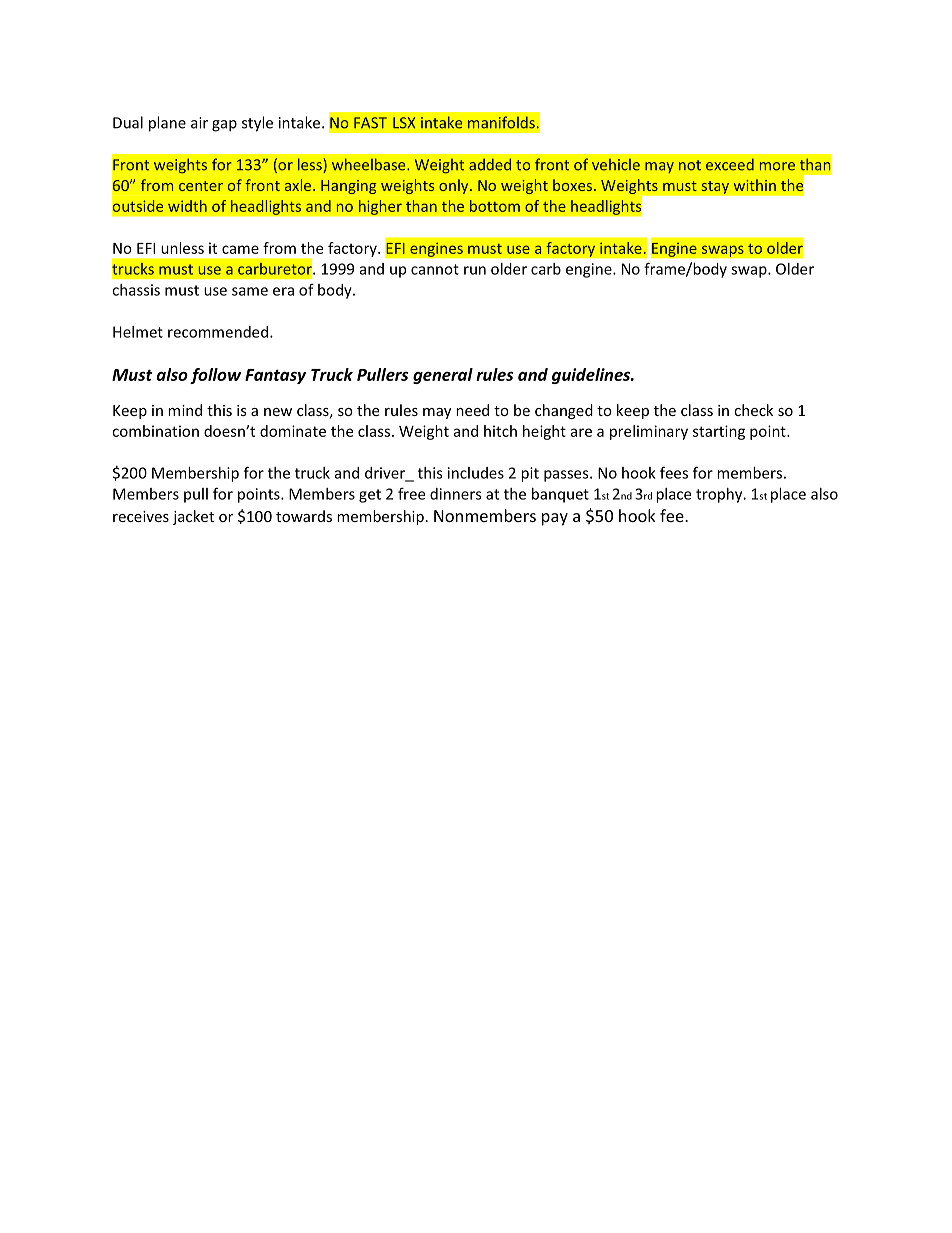 The width and height of the screenshot is (952, 1233). I want to click on need, so click(472, 410).
